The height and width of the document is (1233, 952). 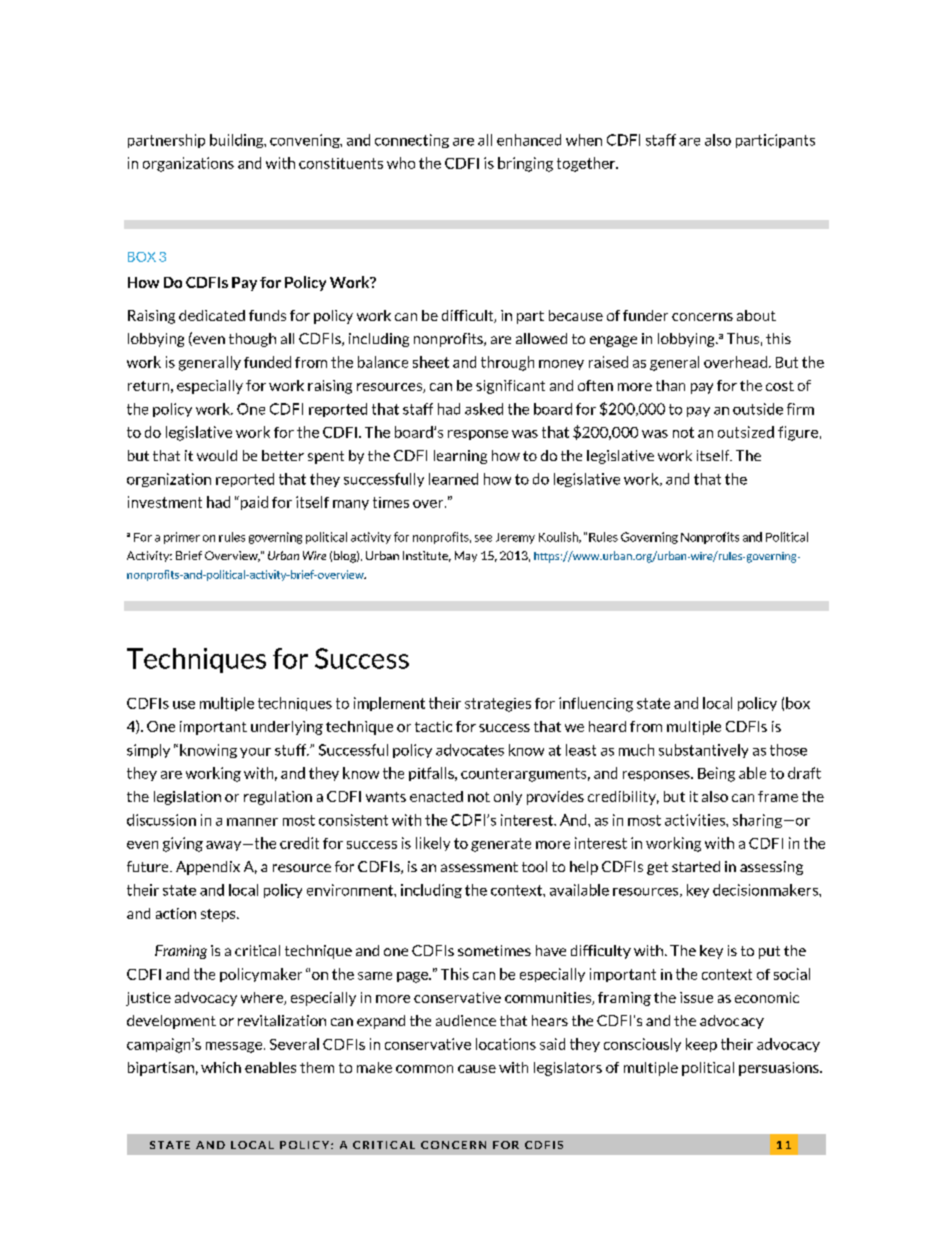 I want to click on bringing, so click(x=525, y=164).
